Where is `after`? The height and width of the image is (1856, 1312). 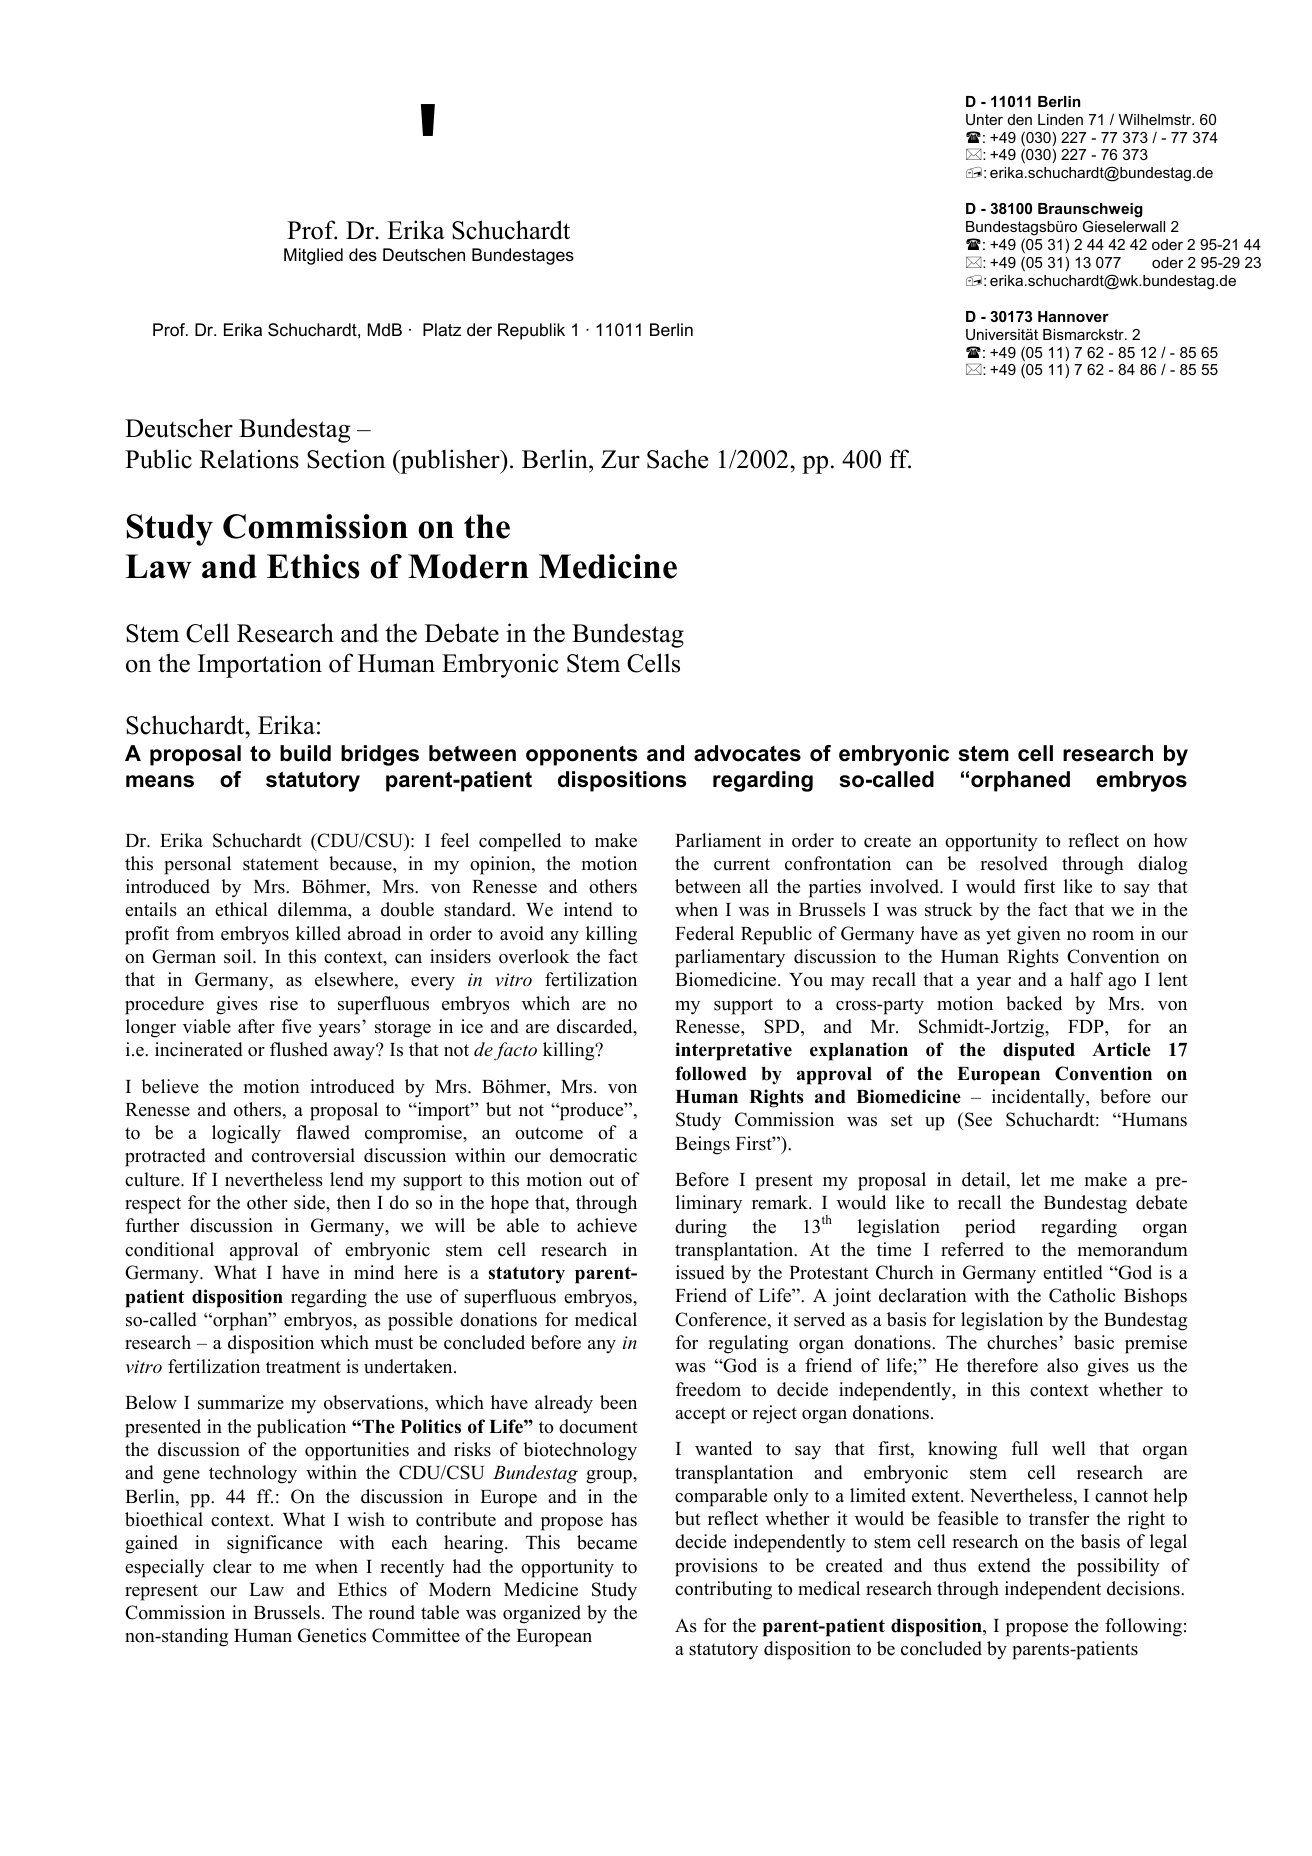
after is located at coordinates (256, 1026).
